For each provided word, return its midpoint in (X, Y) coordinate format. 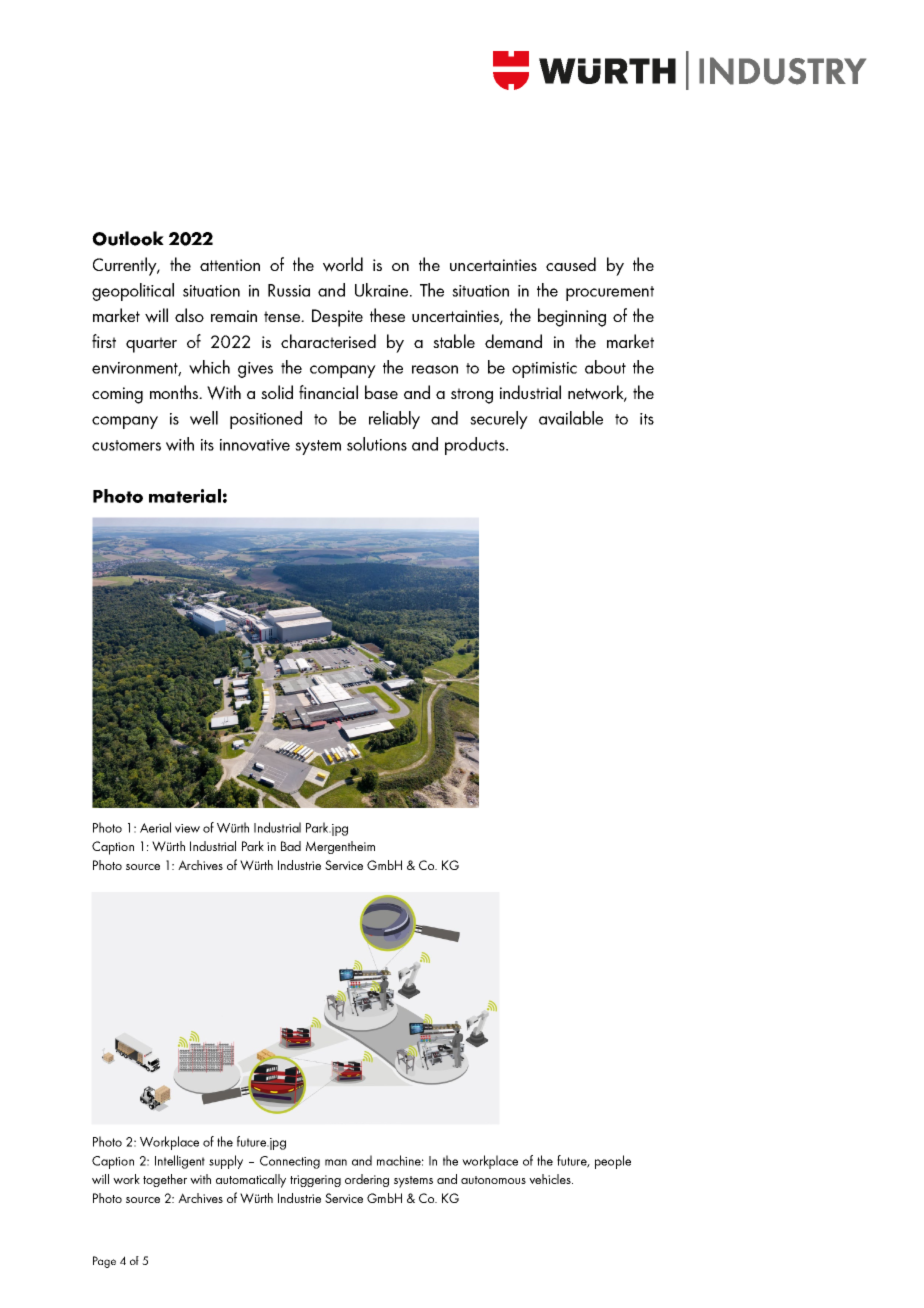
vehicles (551, 1179)
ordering (367, 1180)
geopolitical (133, 292)
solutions (377, 444)
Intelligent (180, 1162)
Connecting (290, 1162)
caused (571, 264)
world (343, 264)
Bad (291, 846)
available (571, 418)
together (165, 1180)
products (476, 446)
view (187, 828)
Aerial (155, 827)
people (613, 1162)
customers (126, 445)
